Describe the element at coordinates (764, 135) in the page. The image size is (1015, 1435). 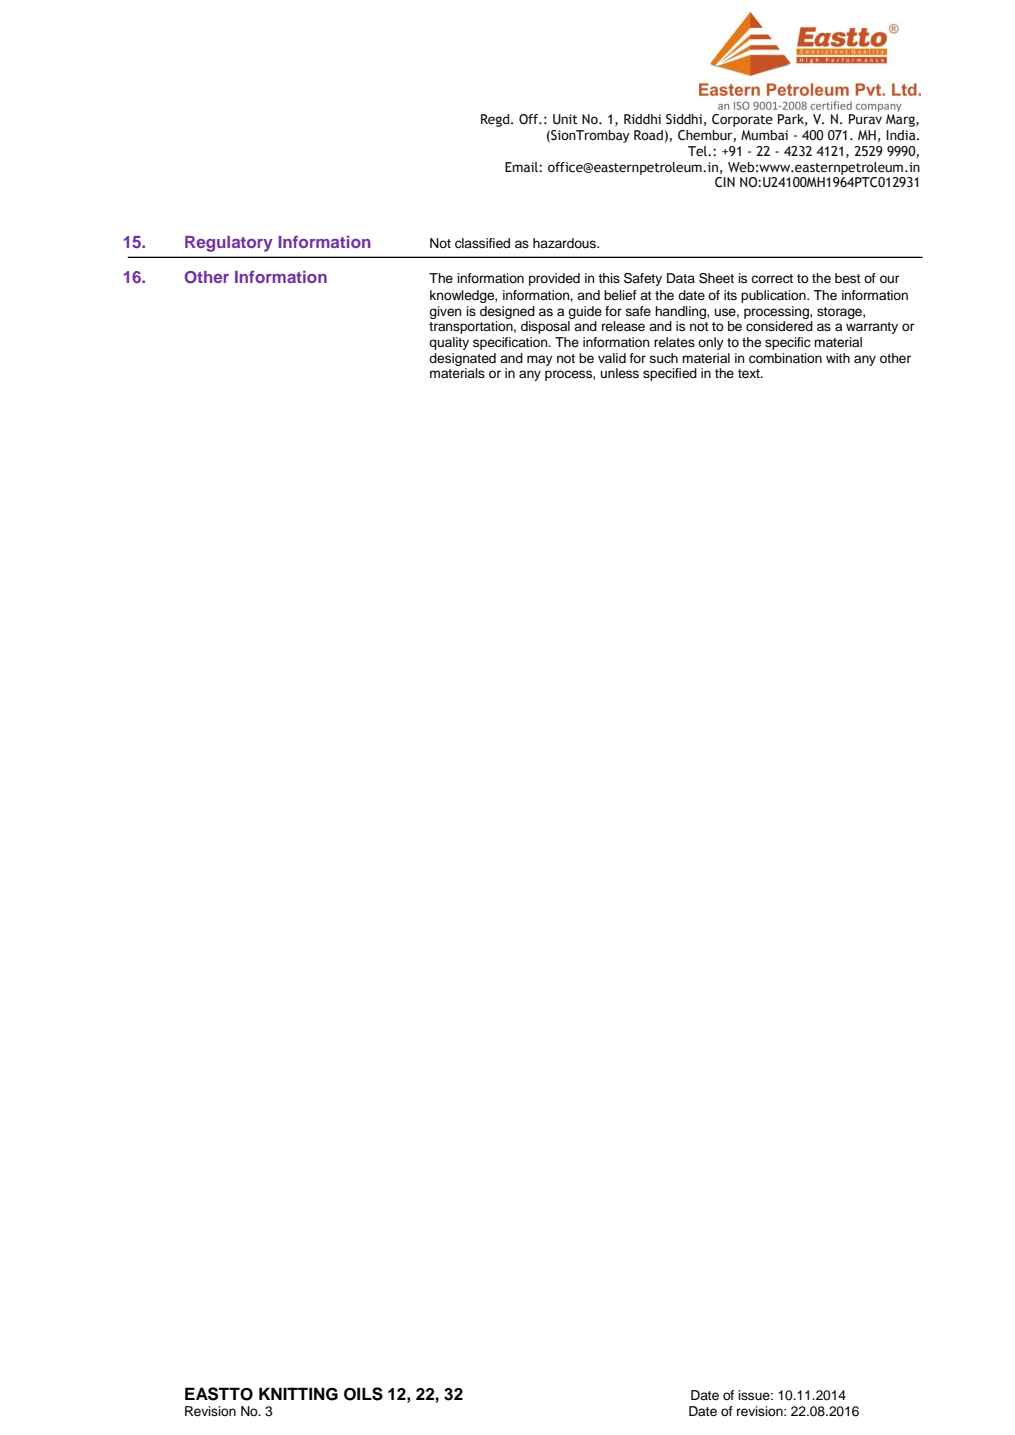
I see `Mumbai` at that location.
